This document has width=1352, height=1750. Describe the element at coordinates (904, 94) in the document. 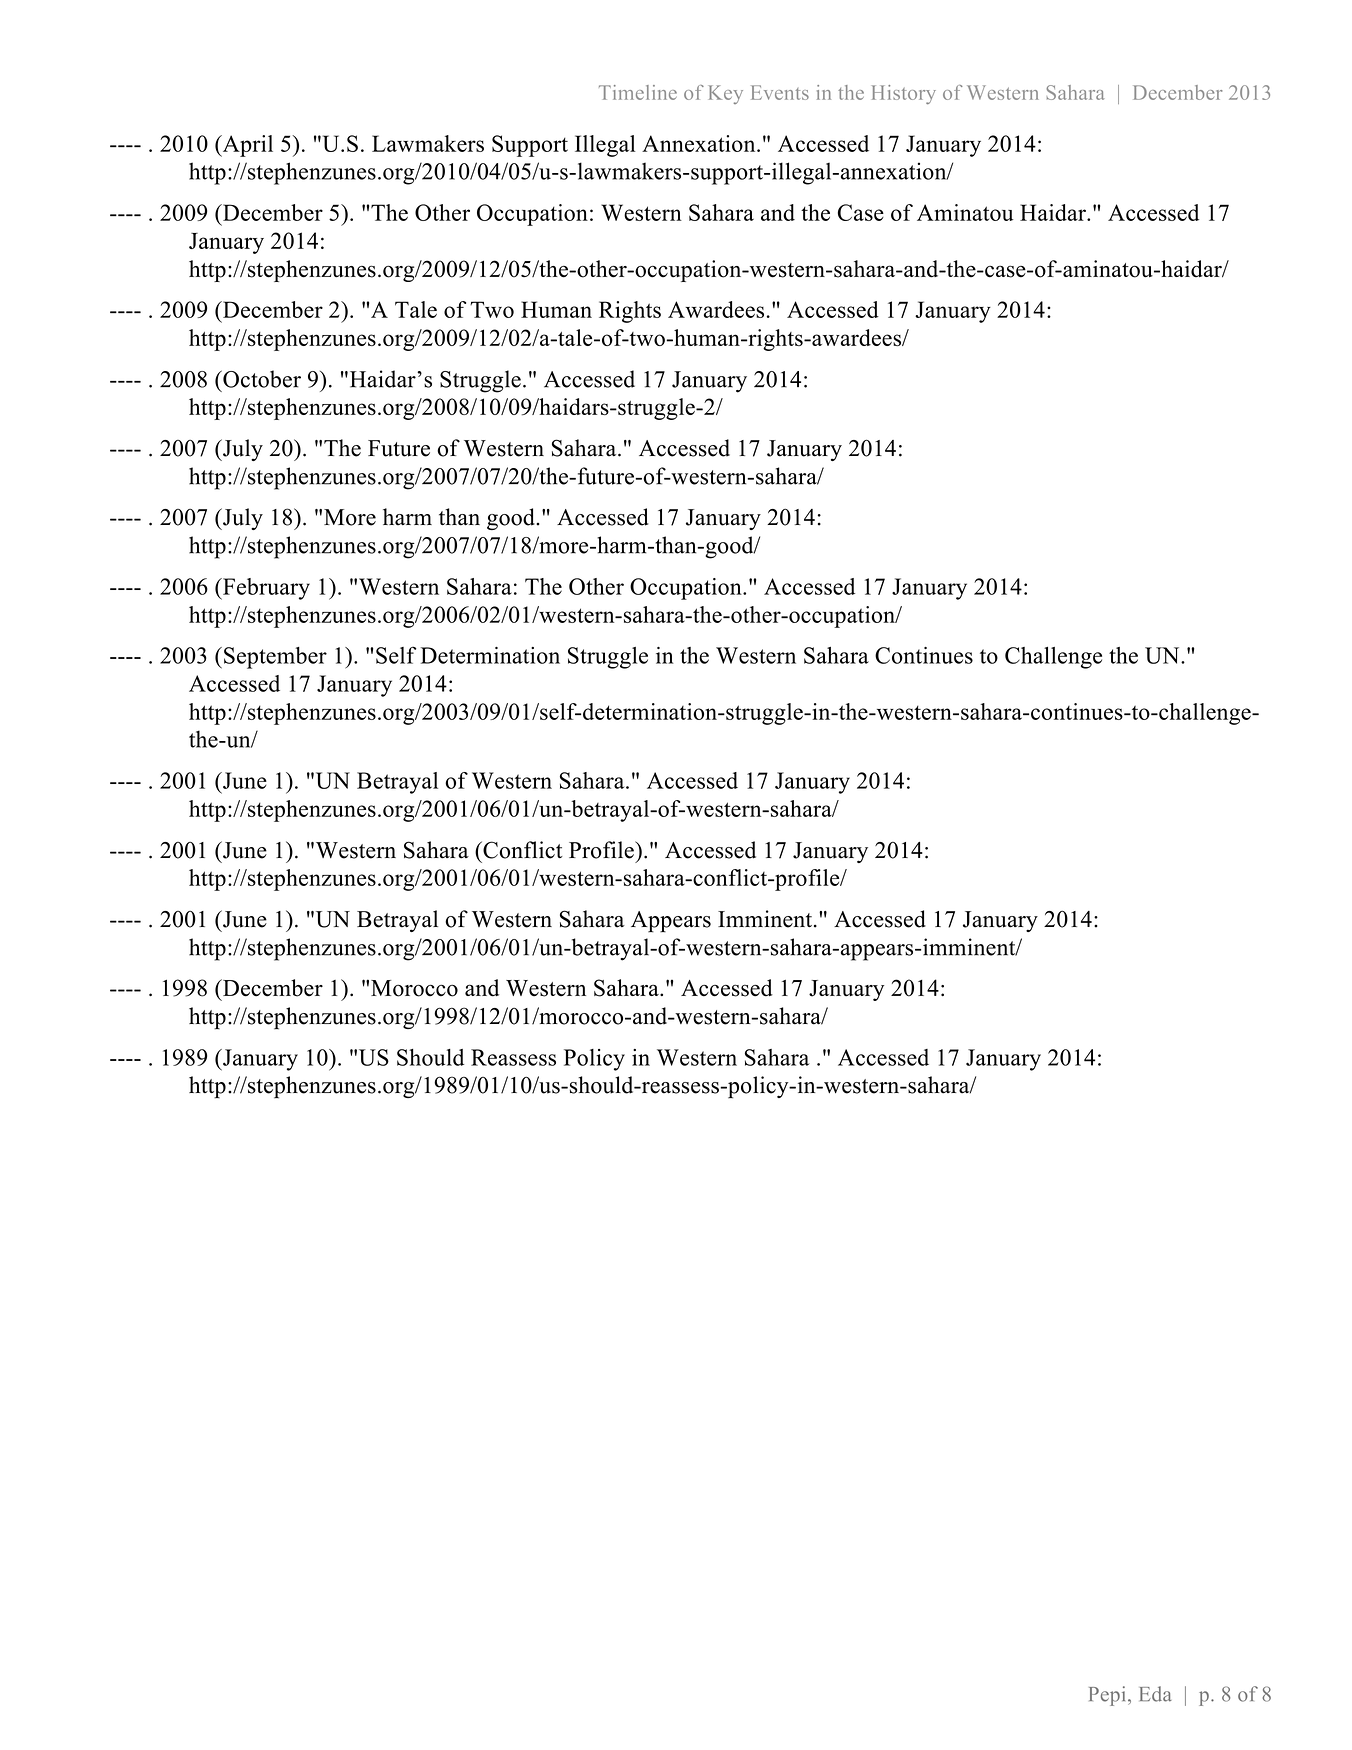

I see `History` at that location.
